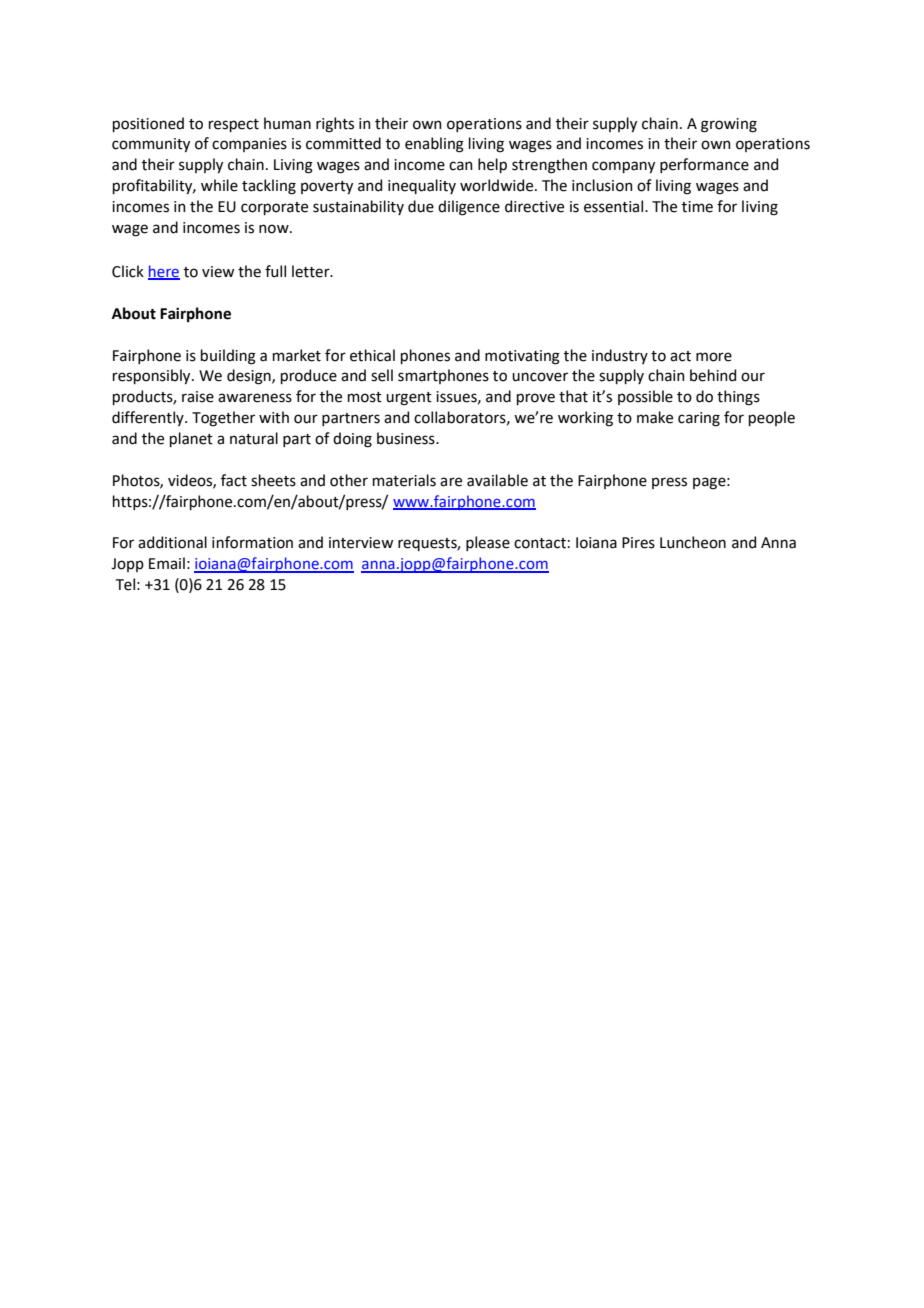  What do you see at coordinates (729, 125) in the page?
I see `growing` at bounding box center [729, 125].
